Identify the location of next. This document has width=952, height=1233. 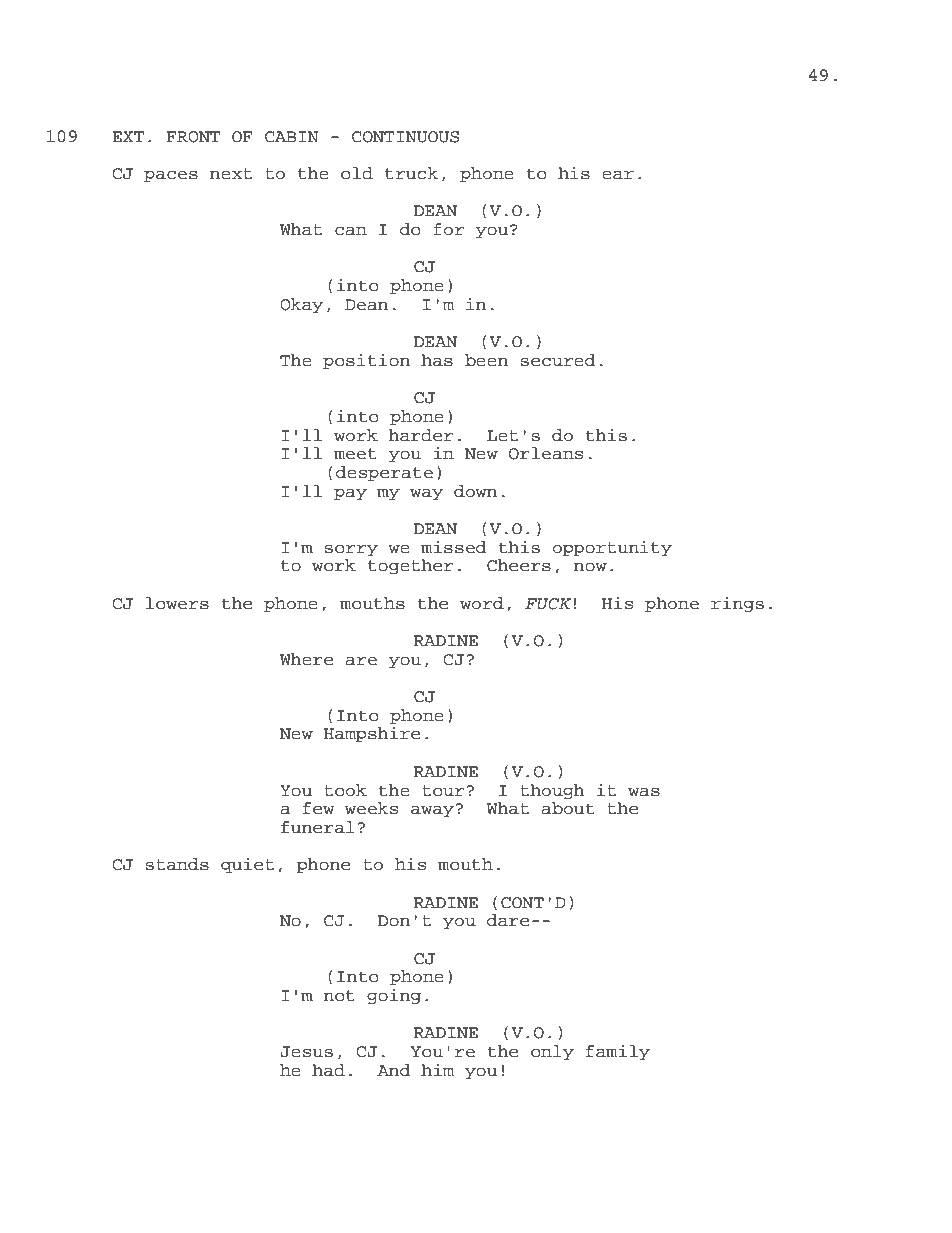
(231, 174).
